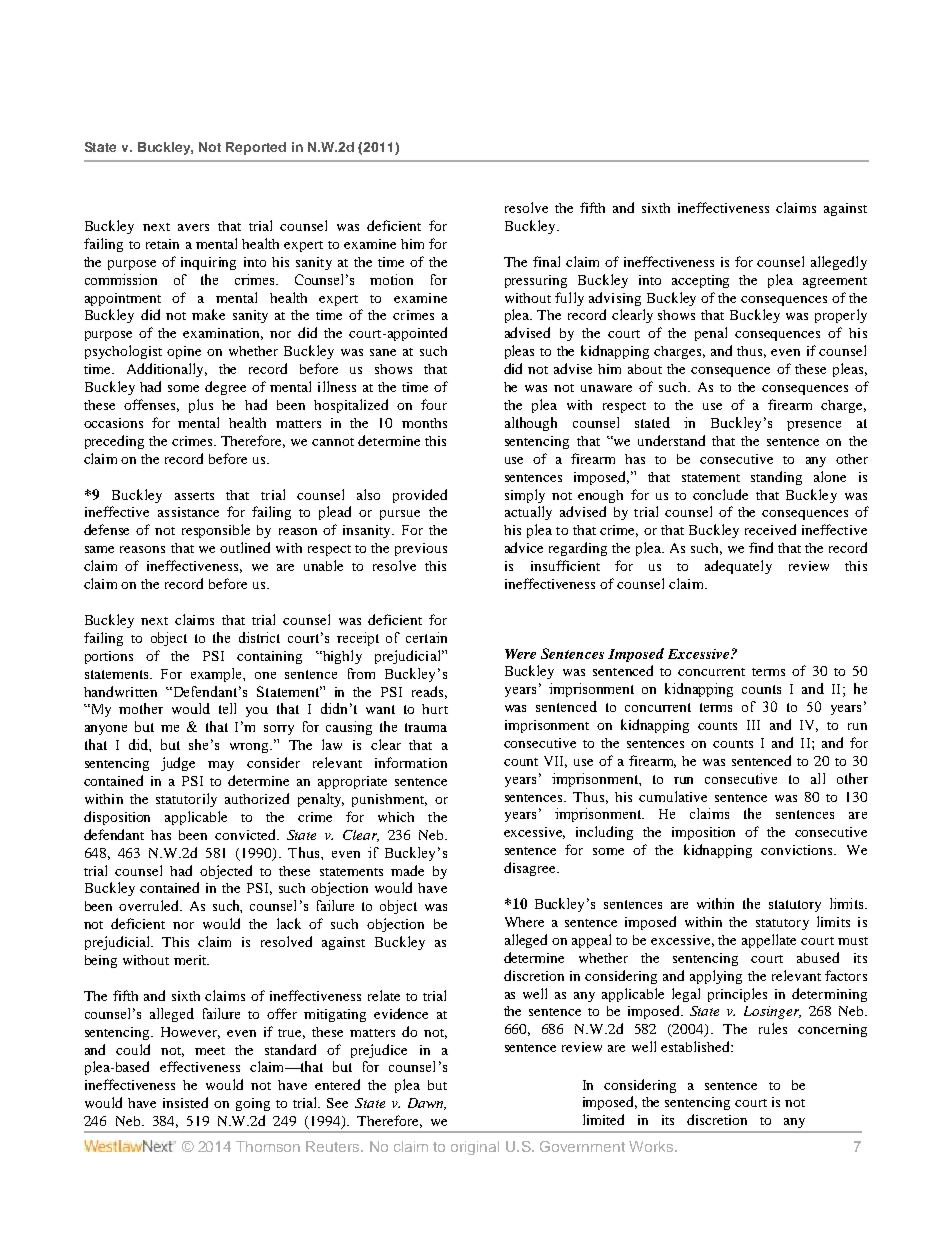 The height and width of the document is (1233, 952). I want to click on insisted, so click(185, 1102).
